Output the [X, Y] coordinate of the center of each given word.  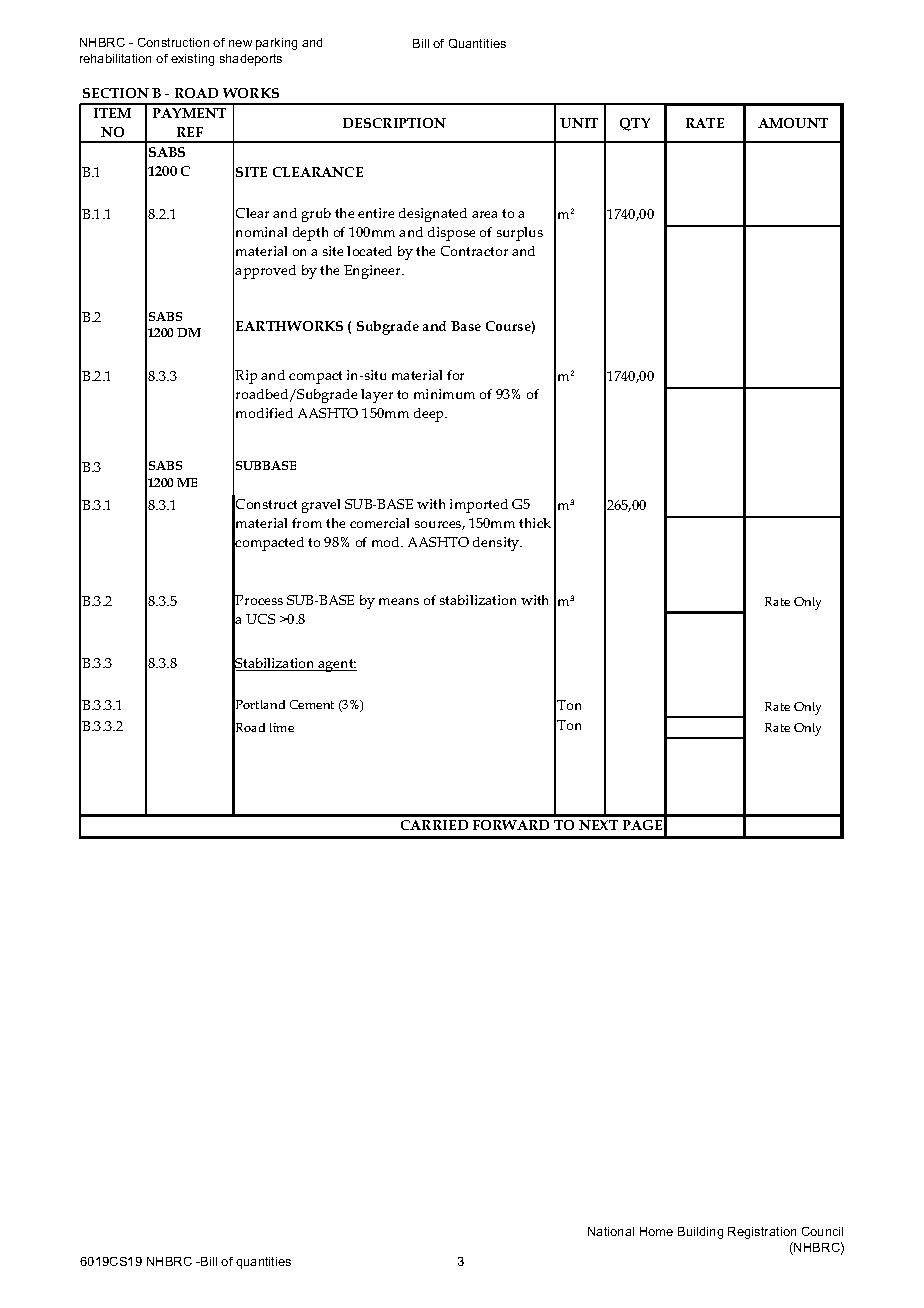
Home [656, 1231]
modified [264, 413]
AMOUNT [793, 123]
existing [192, 60]
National [611, 1231]
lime [282, 727]
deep [430, 415]
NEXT [598, 825]
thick [535, 523]
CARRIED [434, 825]
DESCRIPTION [394, 123]
